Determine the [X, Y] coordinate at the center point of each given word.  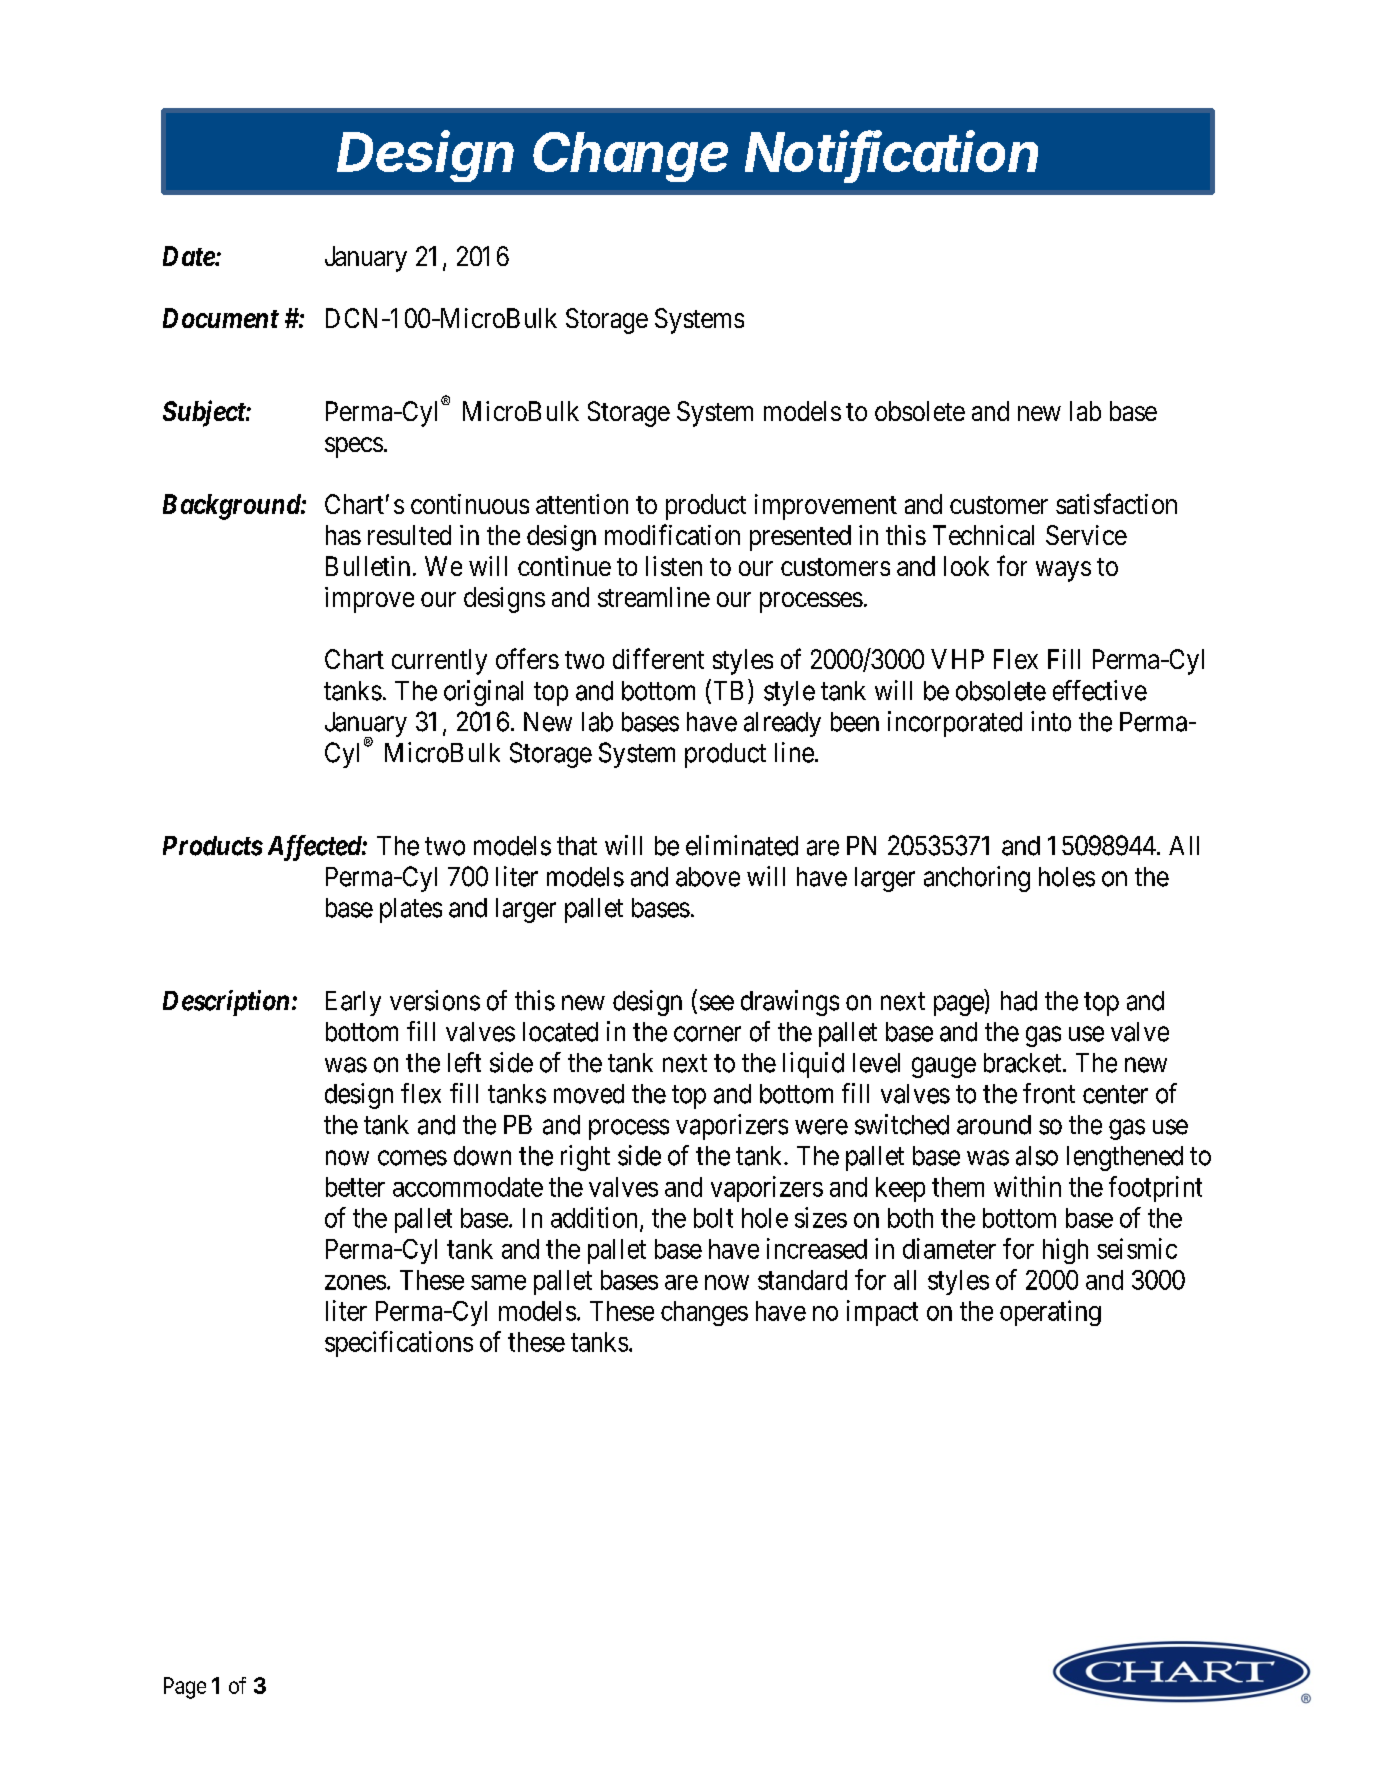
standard [802, 1280]
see [717, 1003]
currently [439, 662]
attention [582, 504]
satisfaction [1116, 503]
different [658, 658]
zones [355, 1282]
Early [353, 1003]
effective [1100, 690]
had [1019, 1001]
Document [221, 318]
